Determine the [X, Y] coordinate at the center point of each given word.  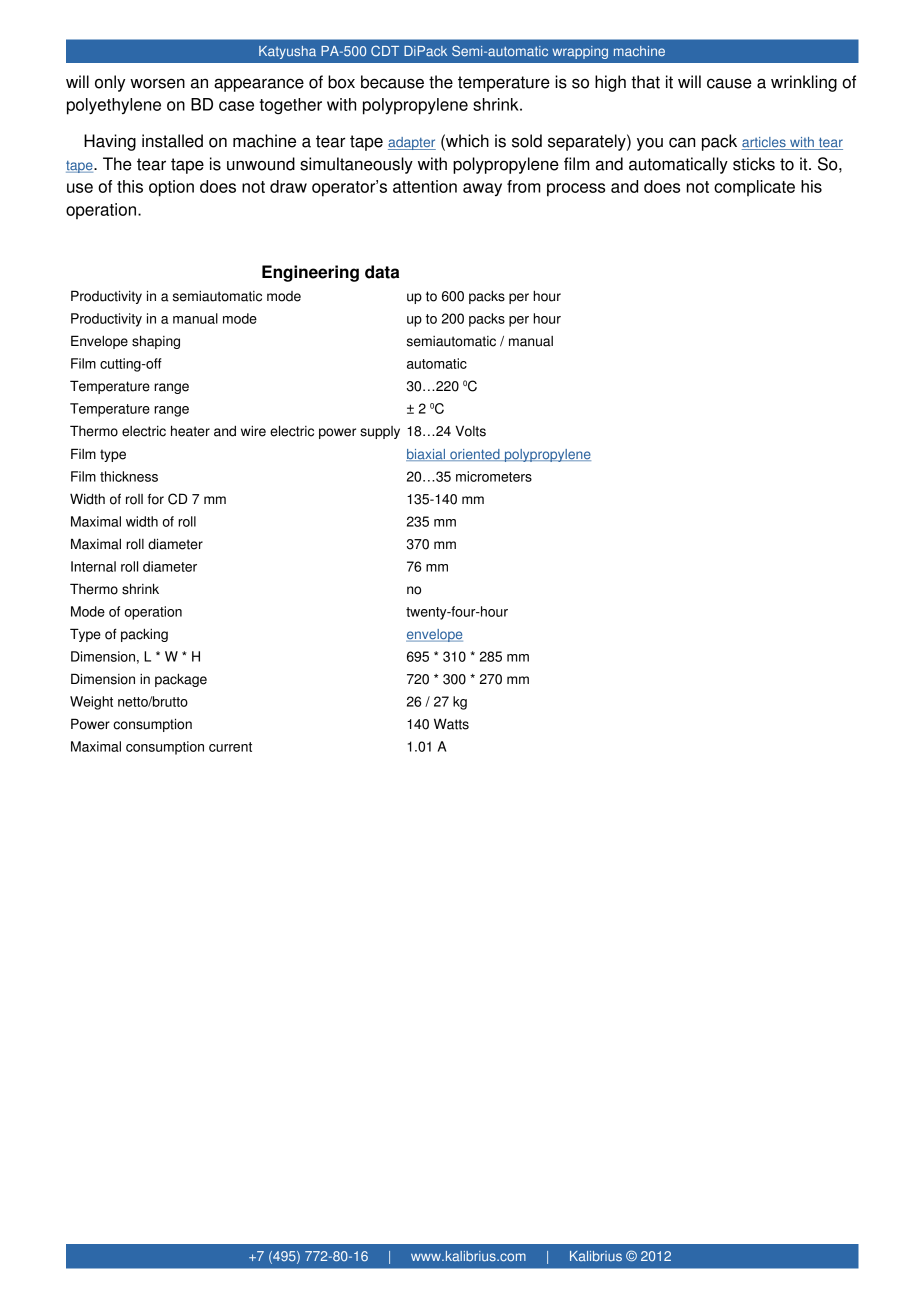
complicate [754, 188]
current [230, 747]
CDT [385, 50]
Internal [93, 566]
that [645, 82]
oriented [475, 455]
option [171, 188]
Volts [470, 431]
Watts [451, 724]
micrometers [494, 476]
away [482, 189]
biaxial [426, 455]
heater [190, 431]
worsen [157, 83]
